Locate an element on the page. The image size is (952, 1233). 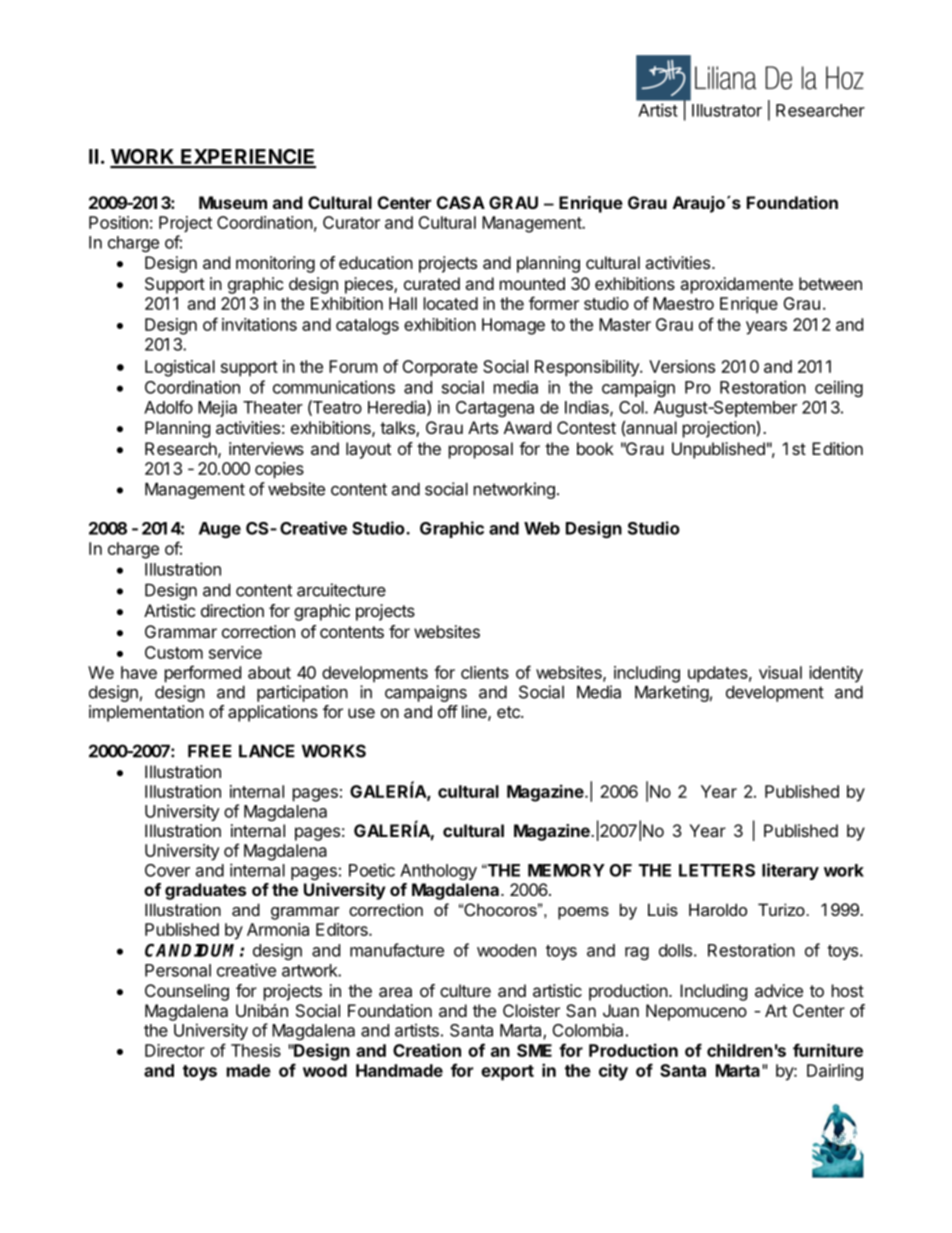
CASA is located at coordinates (461, 202).
